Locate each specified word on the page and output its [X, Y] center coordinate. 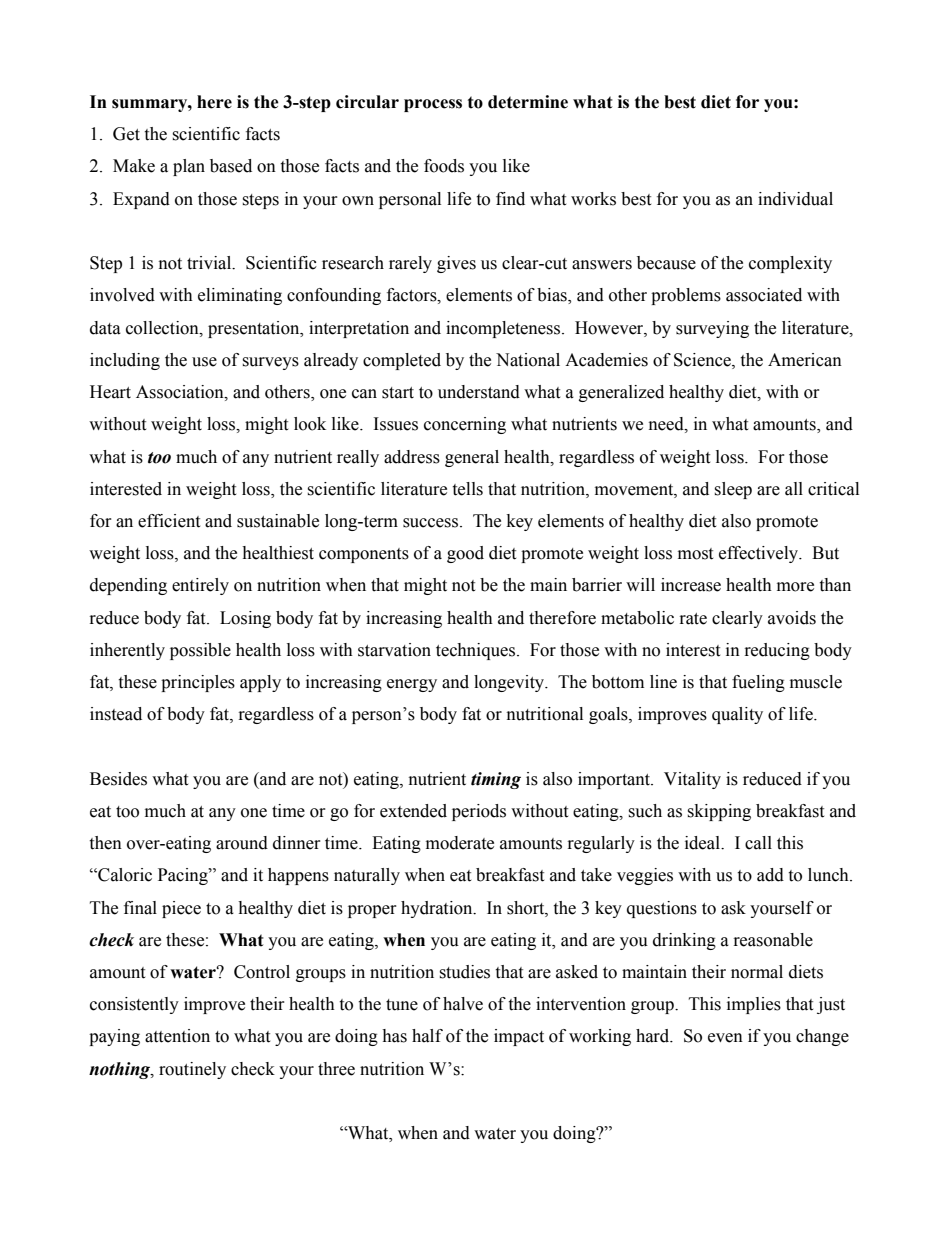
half [427, 1036]
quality [737, 715]
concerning [465, 425]
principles [198, 683]
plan [189, 167]
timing [496, 780]
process [433, 105]
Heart [110, 392]
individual [795, 199]
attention [177, 1036]
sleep [733, 490]
